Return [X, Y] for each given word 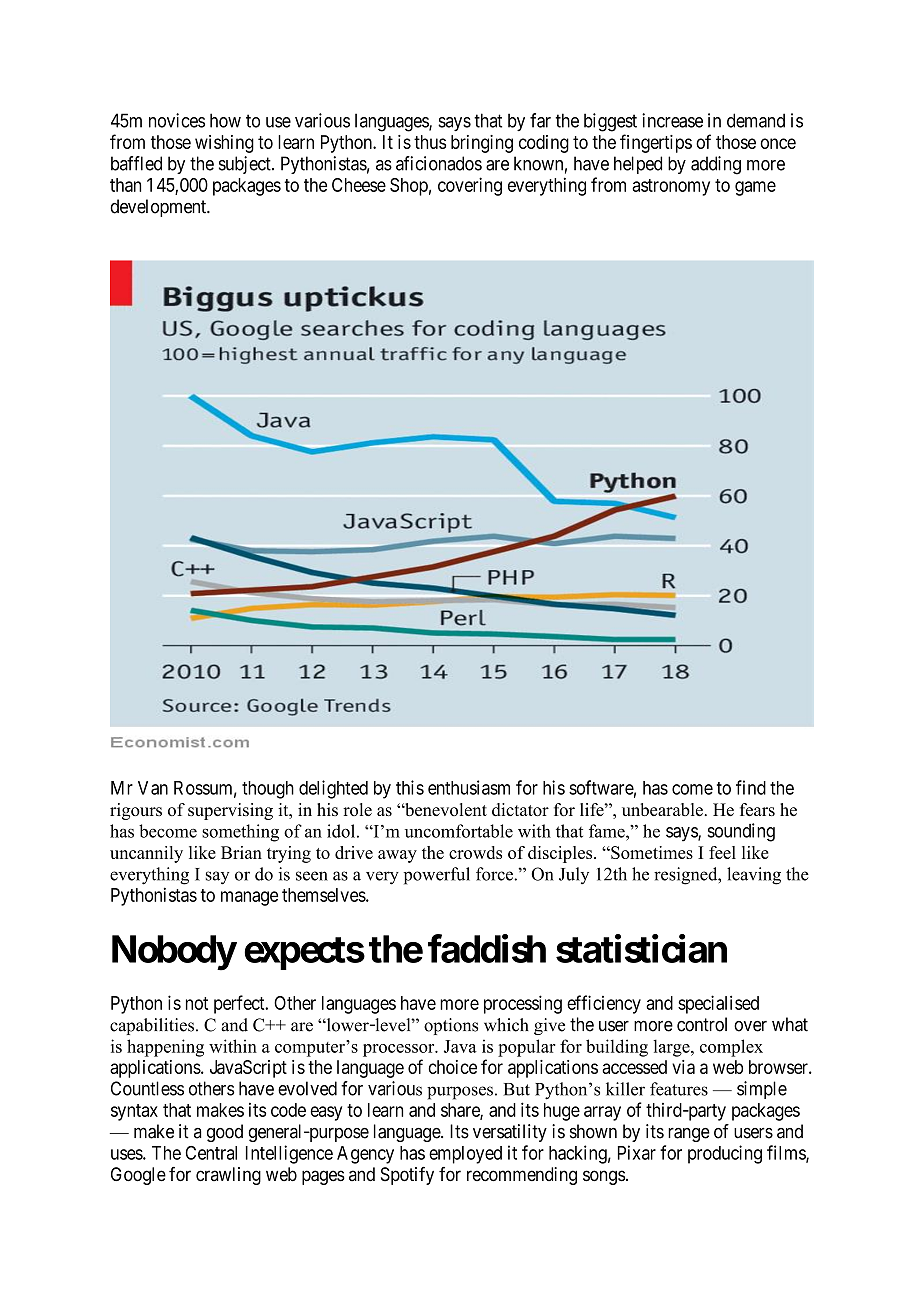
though [268, 790]
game [755, 188]
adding [716, 165]
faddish [487, 948]
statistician [641, 948]
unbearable [663, 809]
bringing [482, 144]
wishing [224, 144]
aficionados [439, 163]
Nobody [174, 953]
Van [153, 788]
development [159, 208]
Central [211, 1153]
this [410, 787]
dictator [520, 809]
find [751, 787]
